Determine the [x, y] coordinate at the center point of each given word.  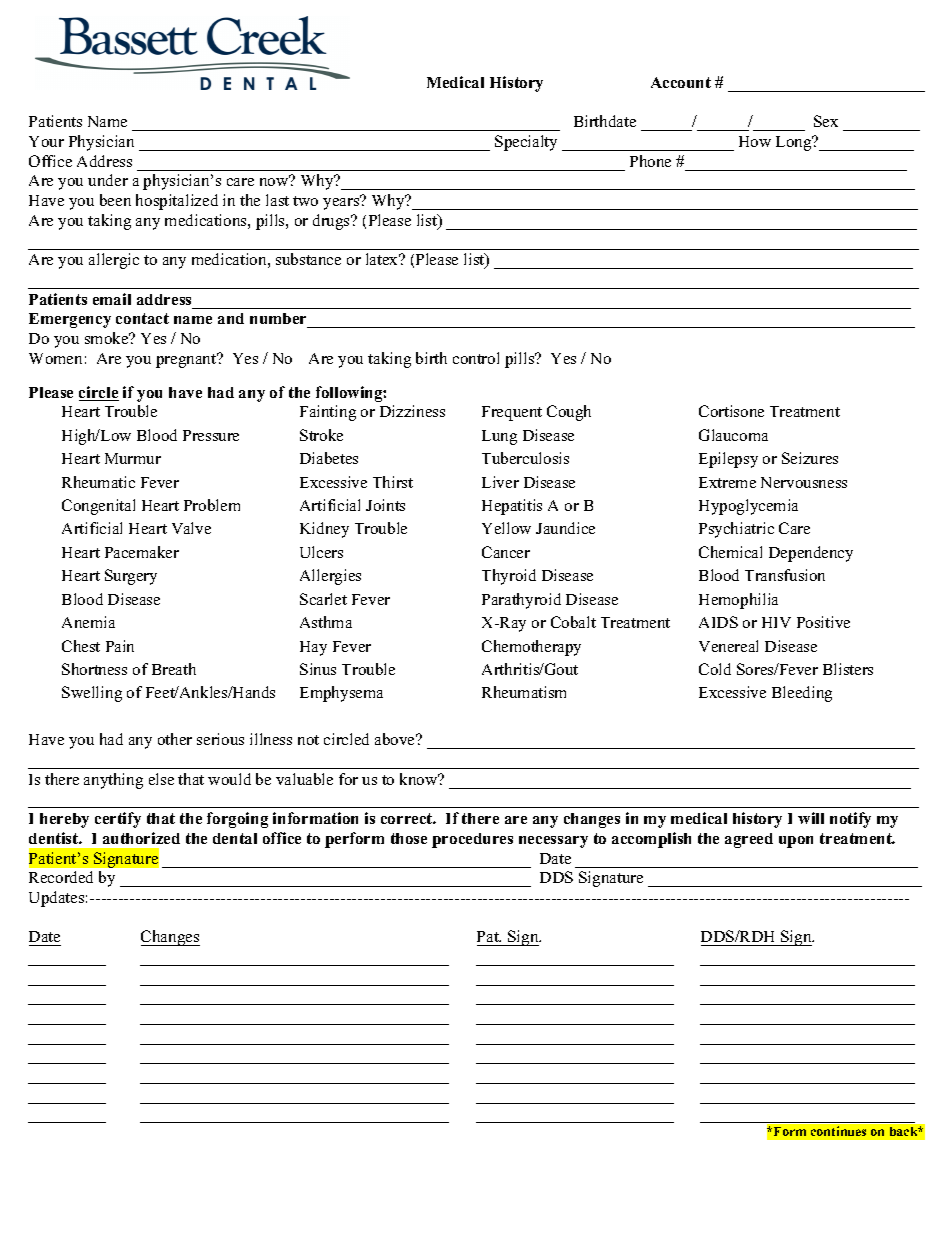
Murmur [133, 458]
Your [46, 141]
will [811, 818]
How [755, 141]
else [161, 779]
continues [838, 1131]
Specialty [526, 143]
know [420, 779]
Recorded [61, 877]
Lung [499, 437]
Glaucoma [733, 435]
